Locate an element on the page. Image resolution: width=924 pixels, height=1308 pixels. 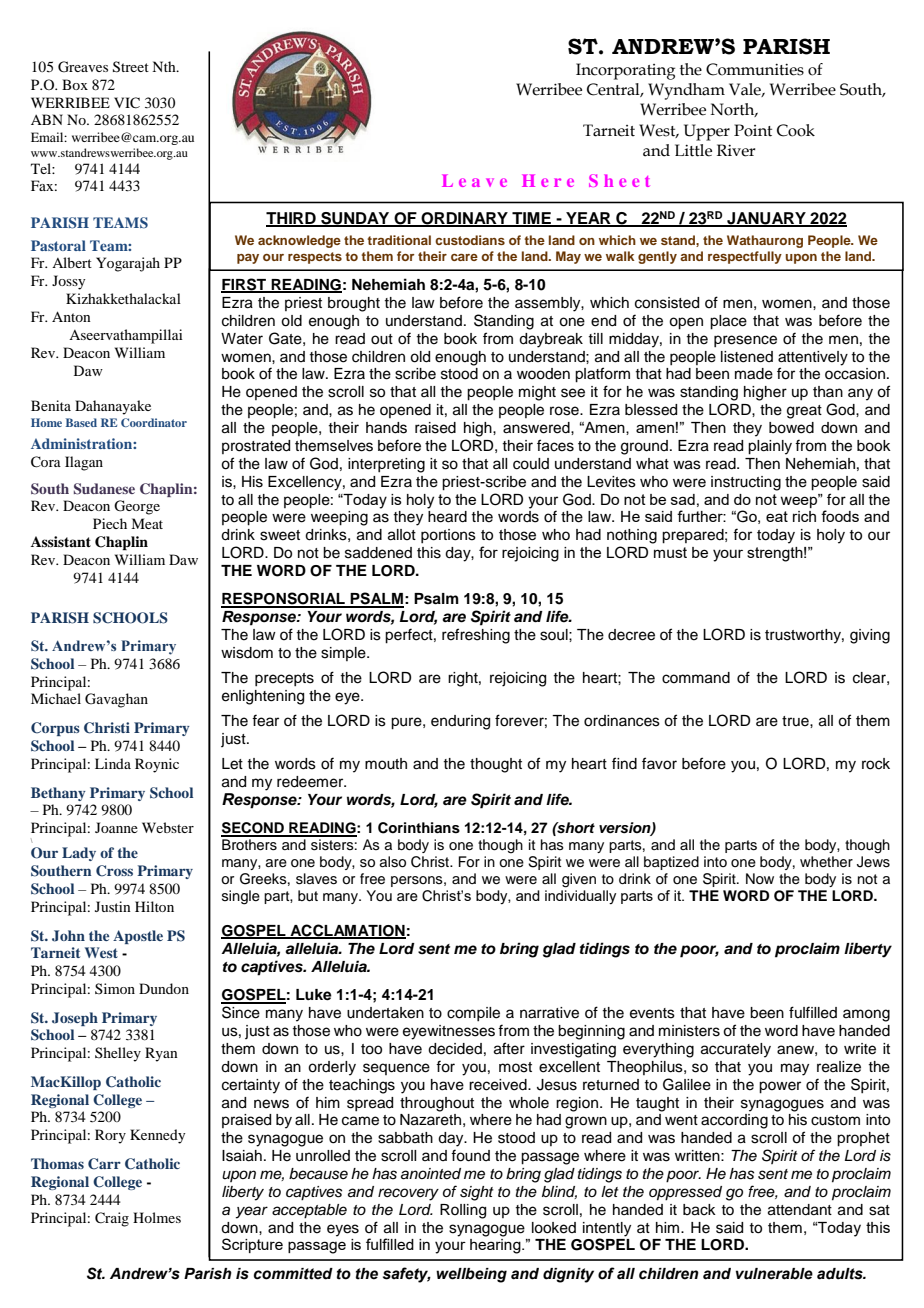
attendant is located at coordinates (800, 1210).
